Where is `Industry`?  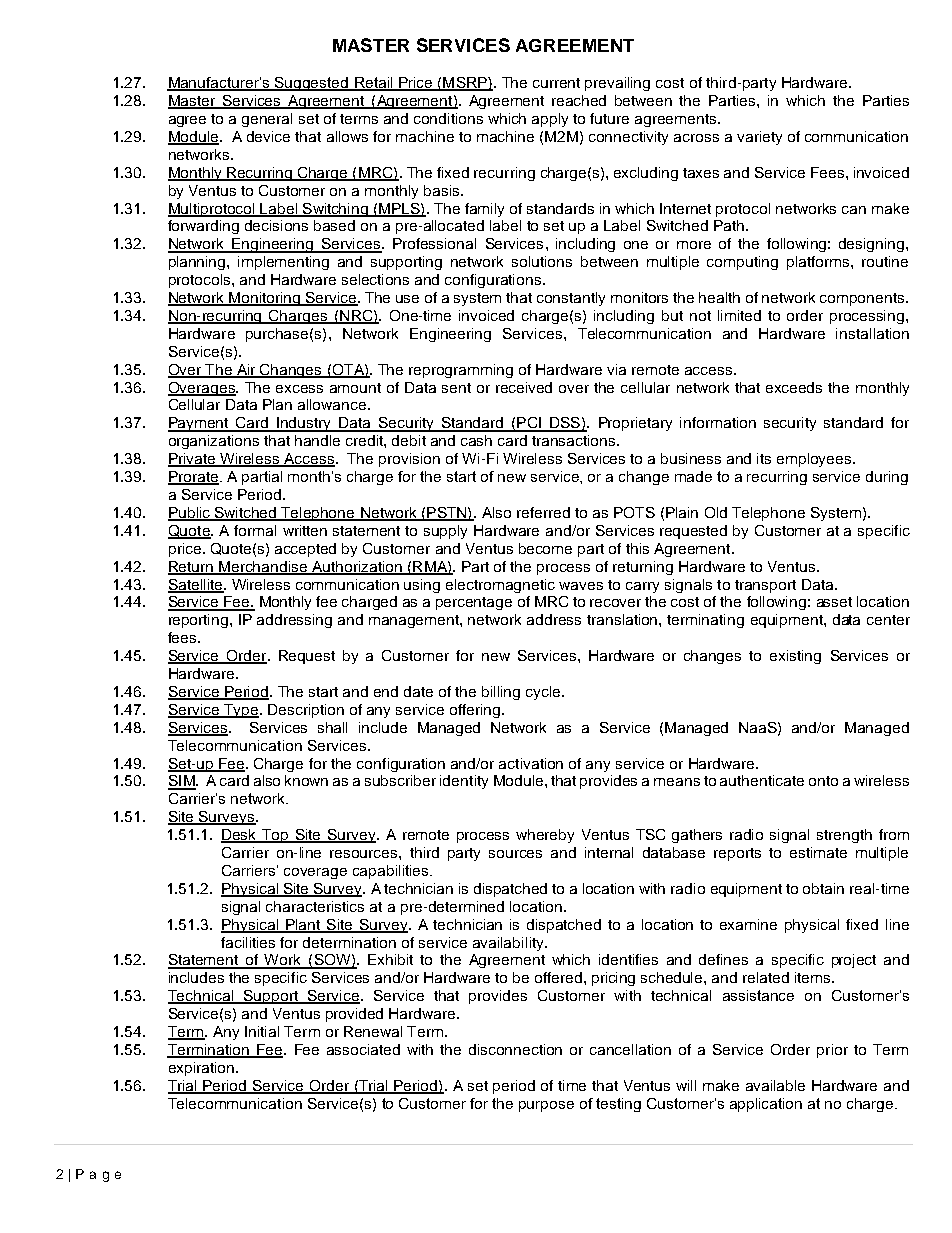 Industry is located at coordinates (304, 424).
